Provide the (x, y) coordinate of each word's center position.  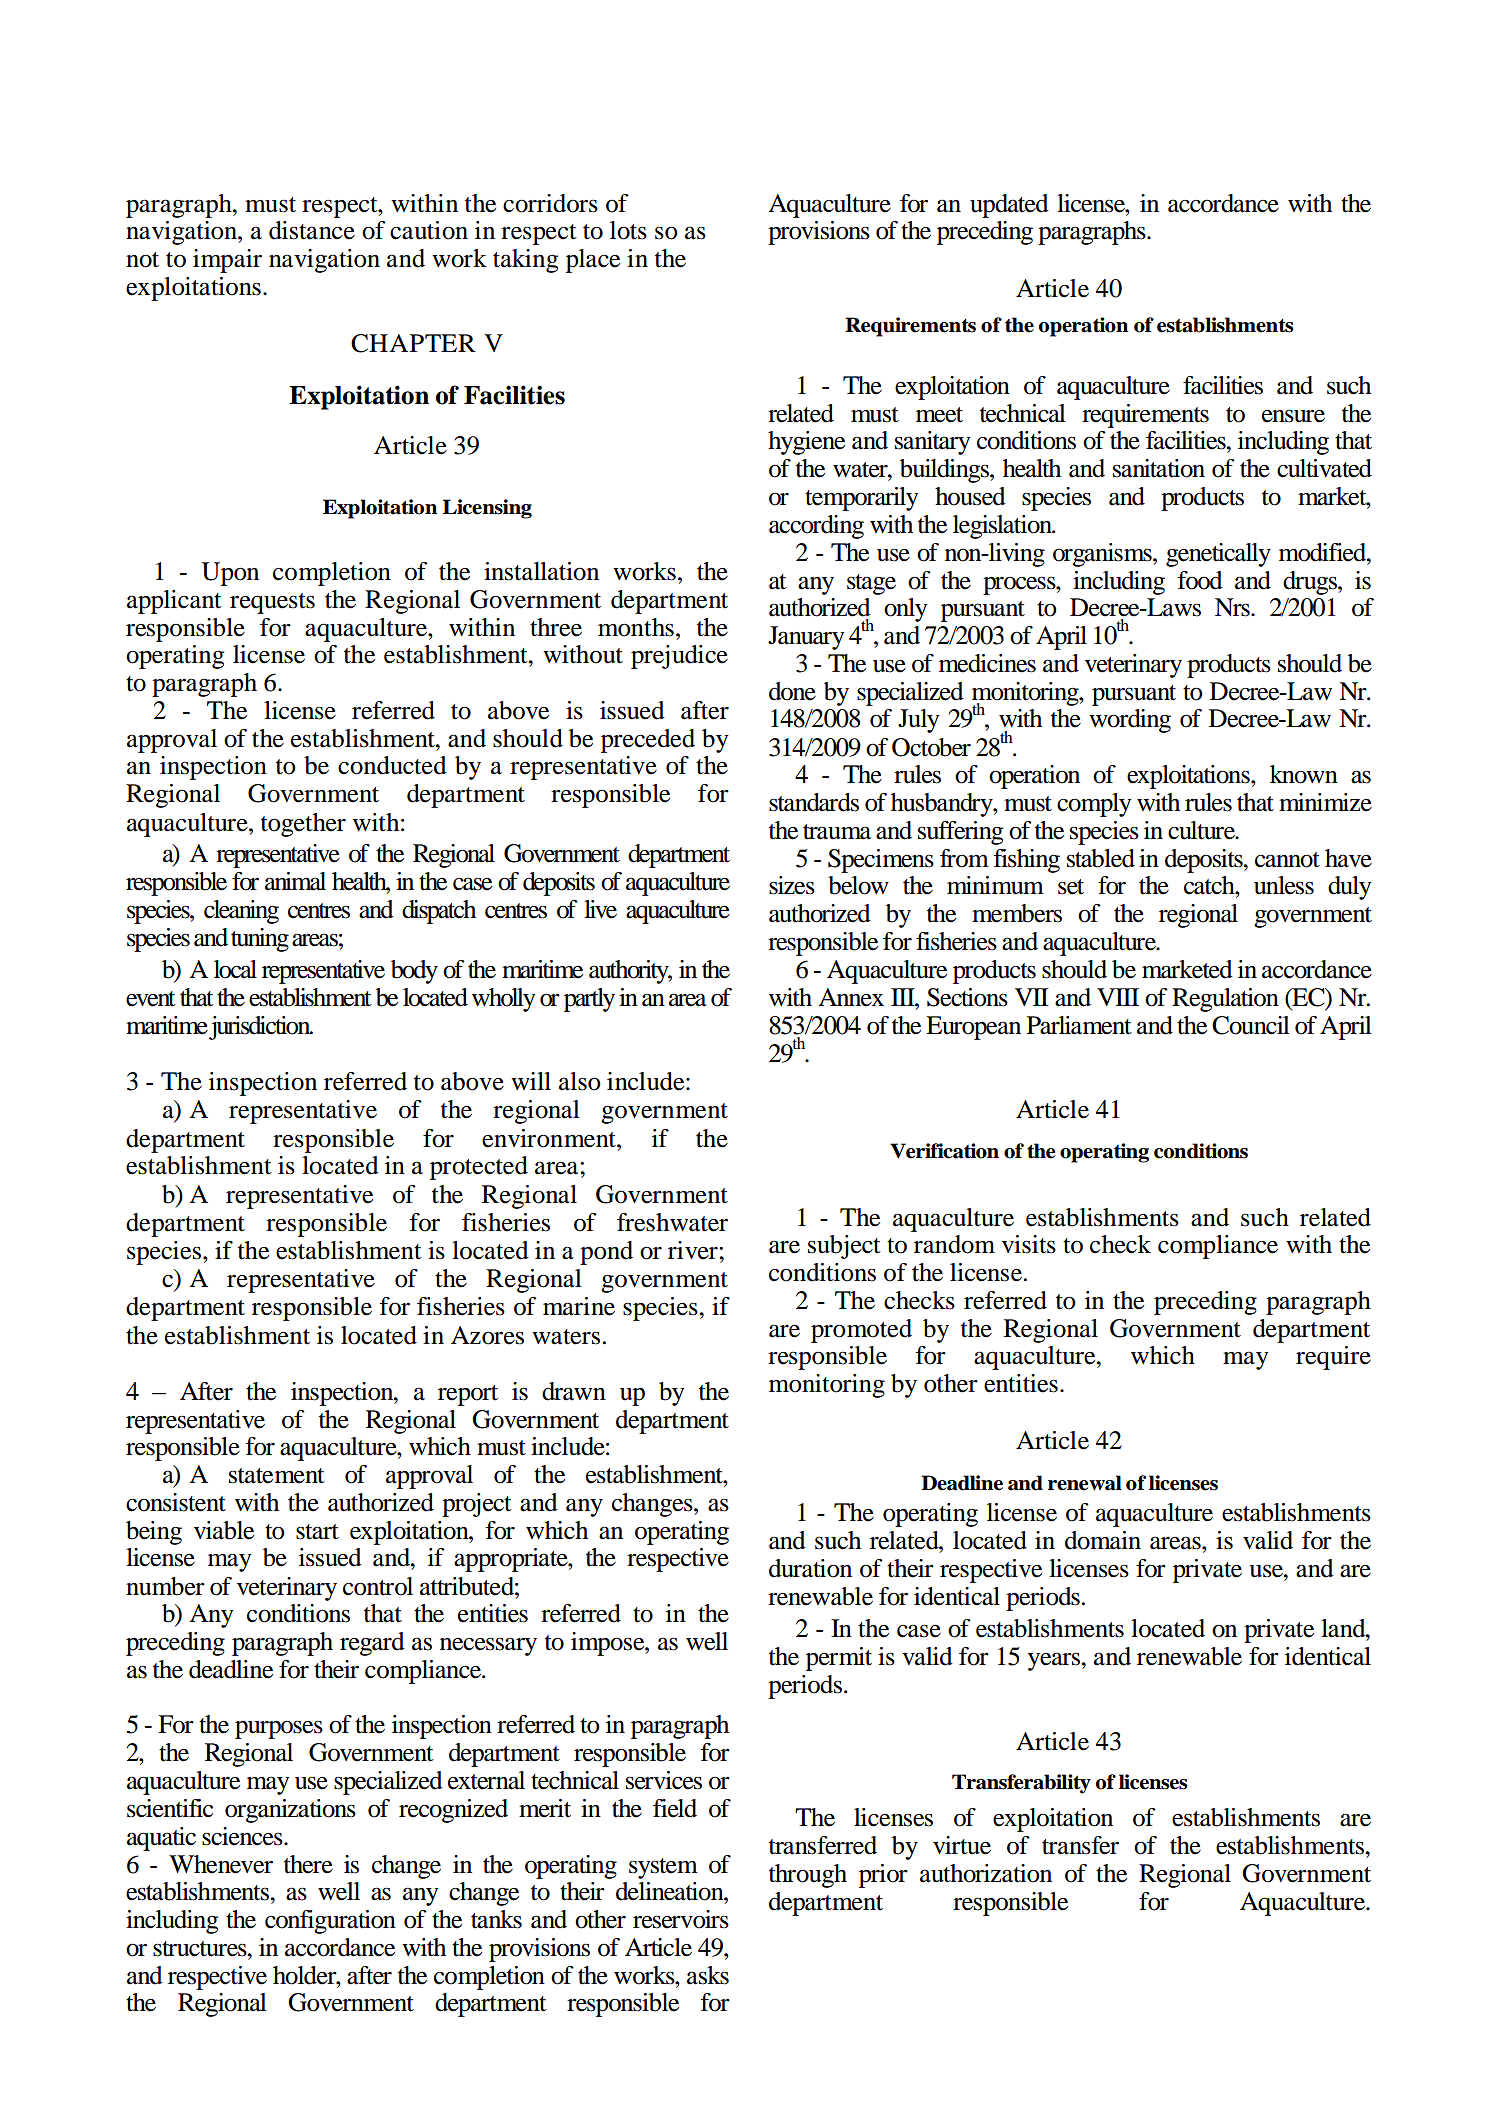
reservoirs (681, 1919)
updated (1009, 206)
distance (312, 230)
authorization (986, 1873)
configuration (330, 1922)
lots (628, 230)
